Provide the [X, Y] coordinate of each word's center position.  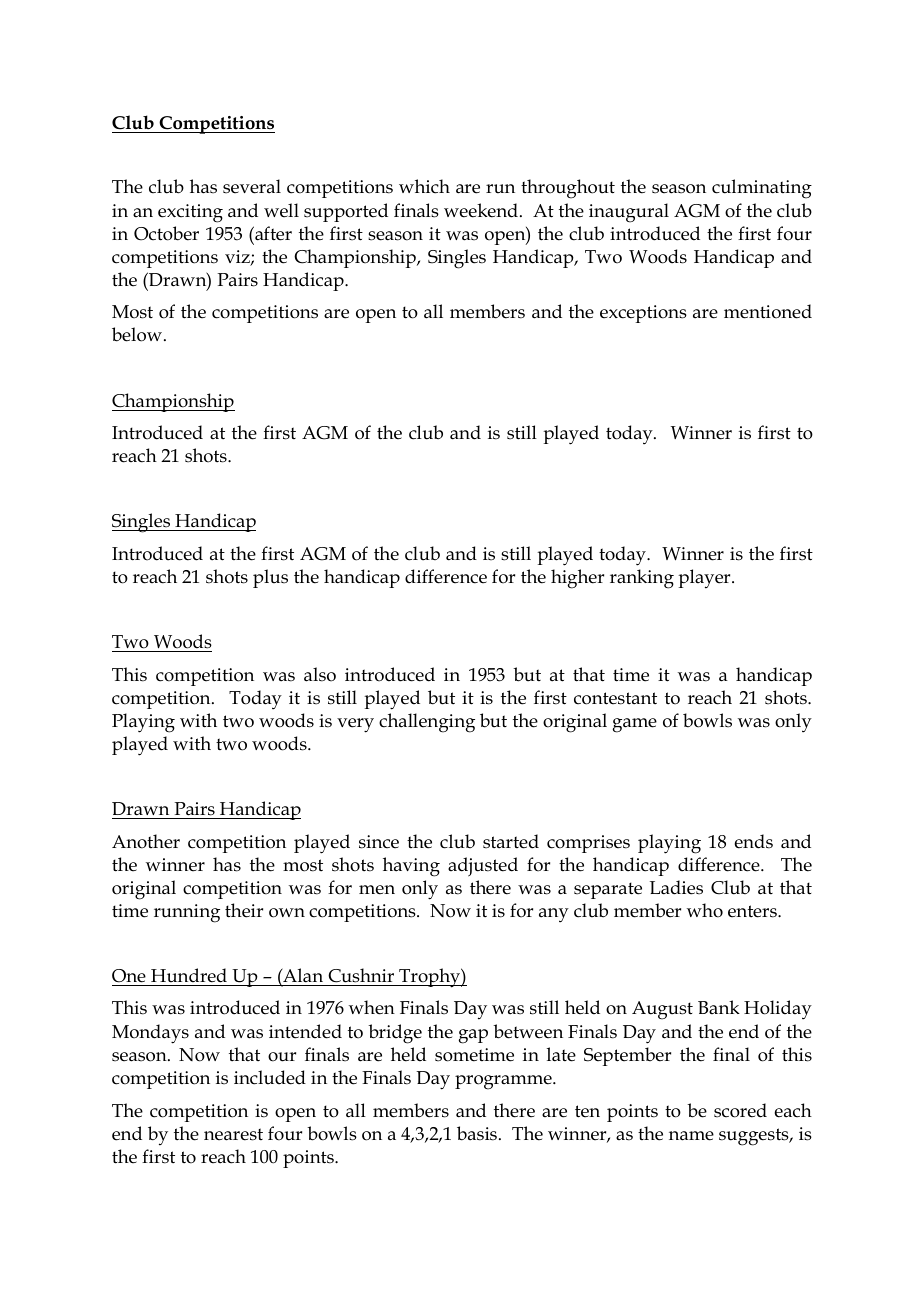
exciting [190, 213]
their [244, 910]
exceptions [643, 314]
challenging [427, 723]
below [137, 334]
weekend [481, 210]
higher [577, 579]
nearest [233, 1134]
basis [477, 1133]
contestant [615, 698]
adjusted [483, 867]
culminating [762, 189]
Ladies [676, 887]
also [320, 674]
